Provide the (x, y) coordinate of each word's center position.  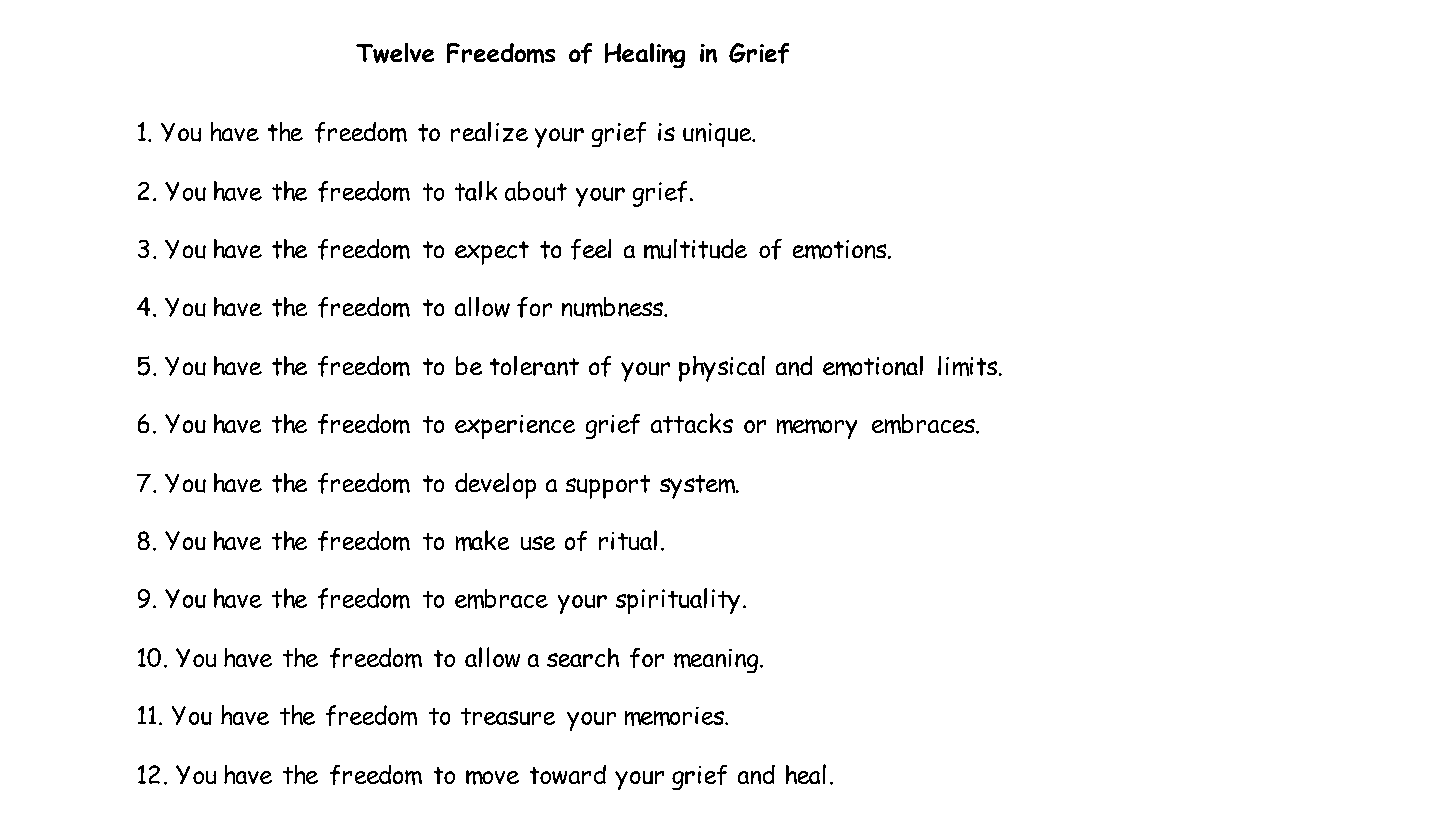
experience (515, 427)
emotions (841, 249)
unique (718, 135)
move (492, 777)
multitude (695, 249)
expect (492, 253)
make (482, 540)
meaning (717, 661)
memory (817, 429)
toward (568, 774)
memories (675, 716)
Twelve (395, 53)
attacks (692, 423)
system (699, 487)
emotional (873, 366)
